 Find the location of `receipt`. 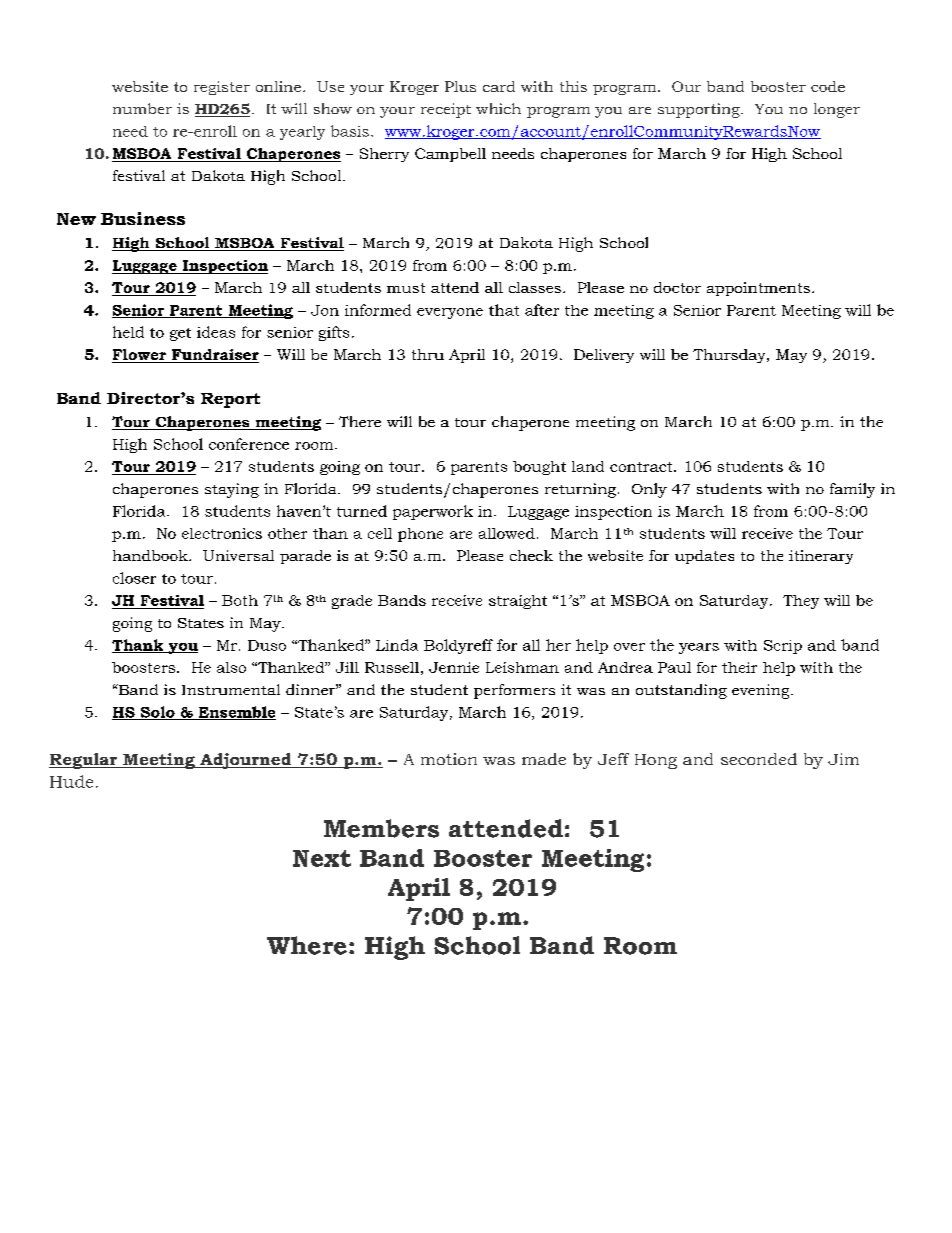

receipt is located at coordinates (446, 110).
